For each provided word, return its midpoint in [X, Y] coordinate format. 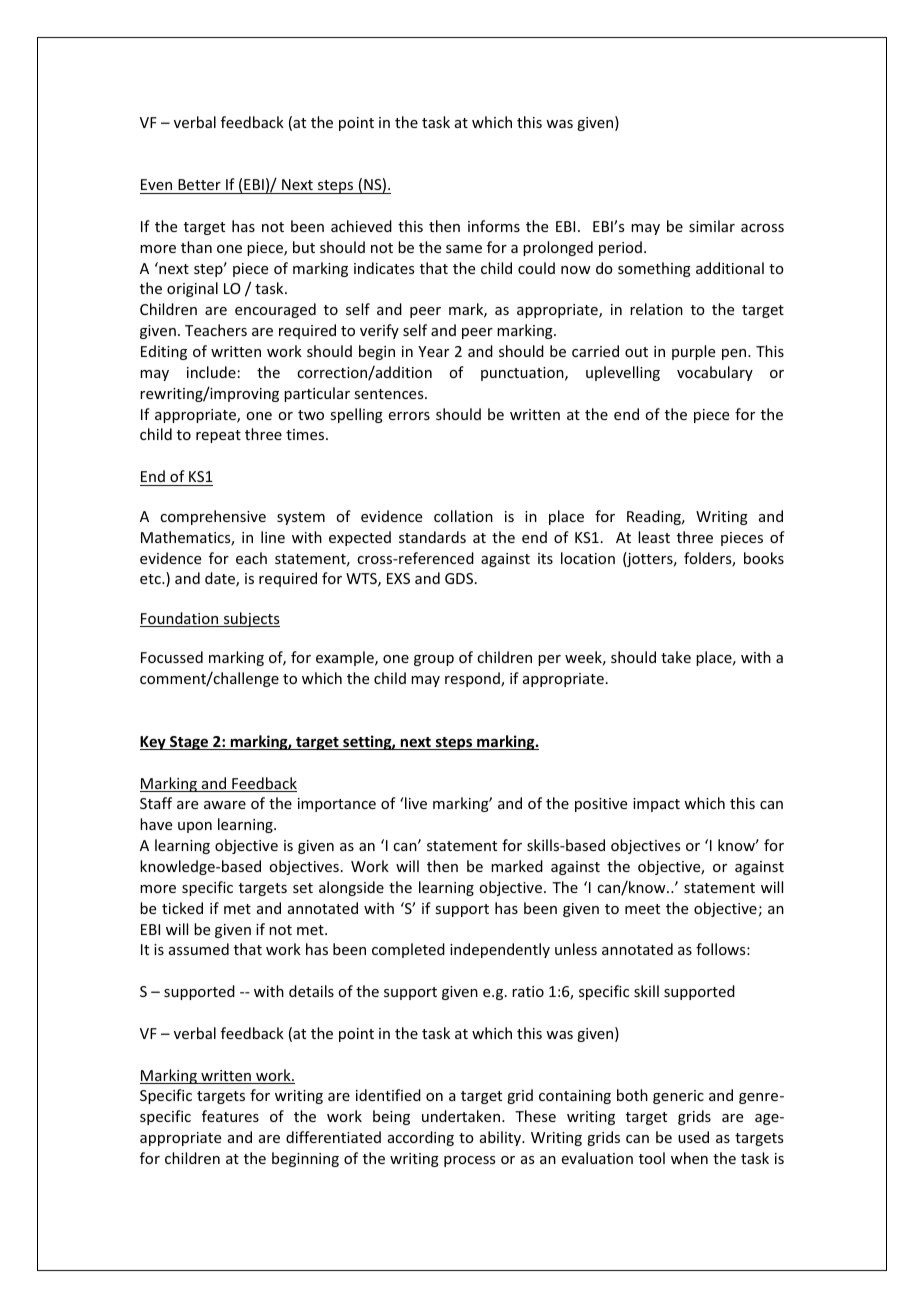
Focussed [172, 657]
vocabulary [715, 373]
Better [199, 184]
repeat [218, 436]
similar [712, 226]
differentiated [333, 1137]
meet [642, 909]
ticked [182, 908]
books [764, 558]
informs [494, 226]
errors [409, 416]
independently [500, 950]
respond [473, 679]
